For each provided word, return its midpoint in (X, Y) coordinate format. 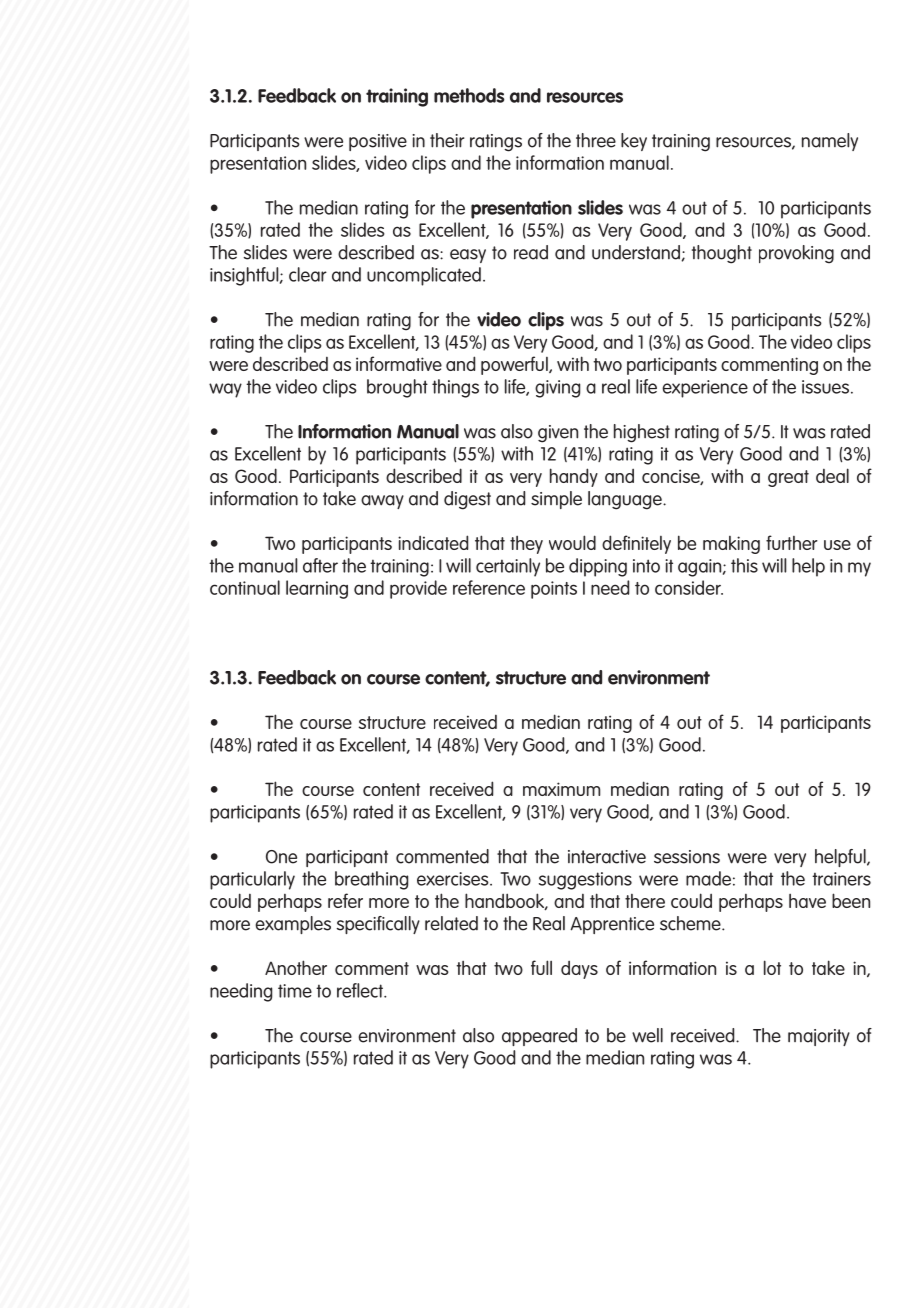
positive (378, 142)
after (320, 565)
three (596, 140)
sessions (687, 857)
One (281, 857)
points (554, 590)
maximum (561, 789)
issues (827, 387)
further (792, 542)
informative (399, 363)
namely (830, 142)
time (295, 991)
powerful (515, 365)
